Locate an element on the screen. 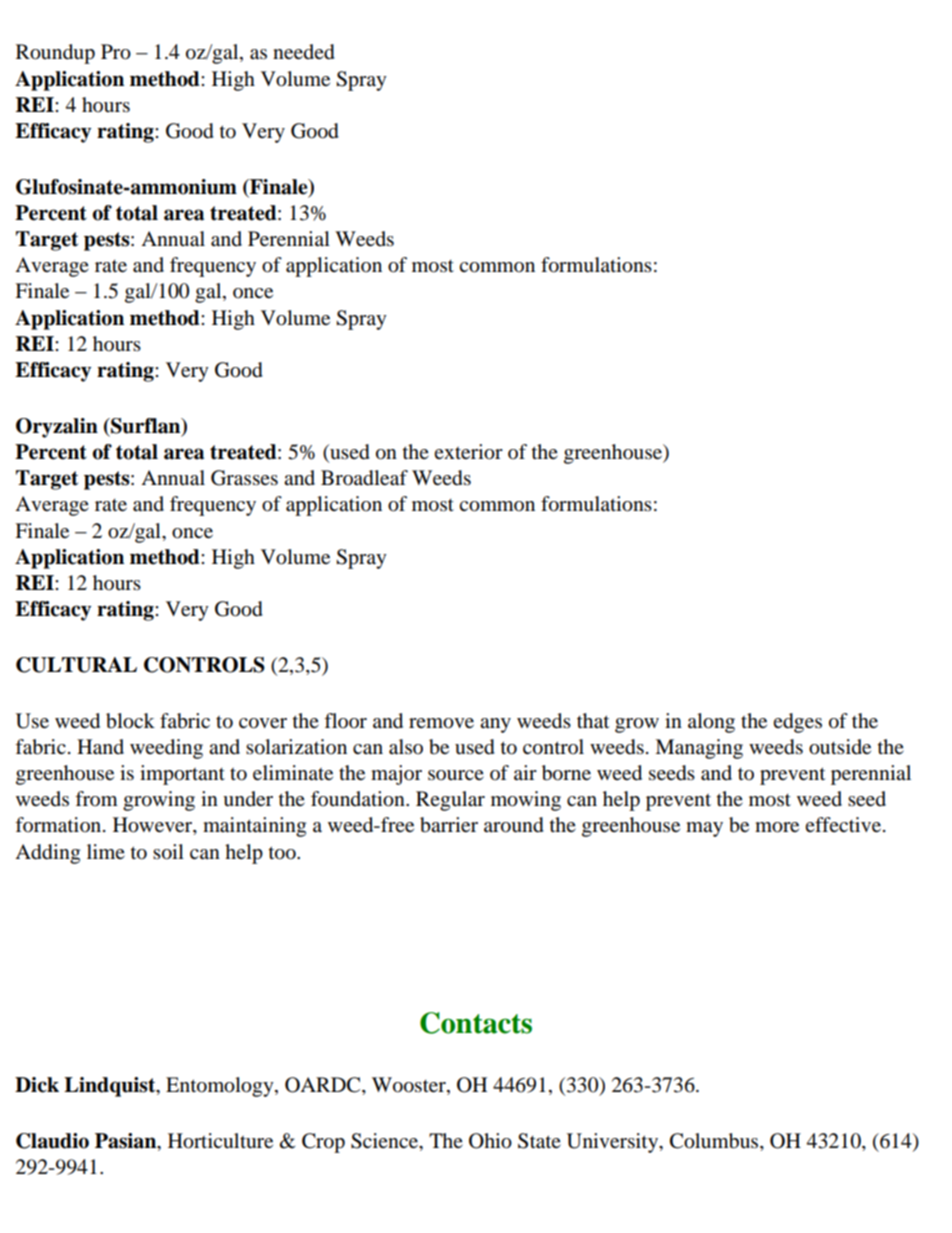 The width and height of the screenshot is (952, 1233). along is located at coordinates (711, 723).
